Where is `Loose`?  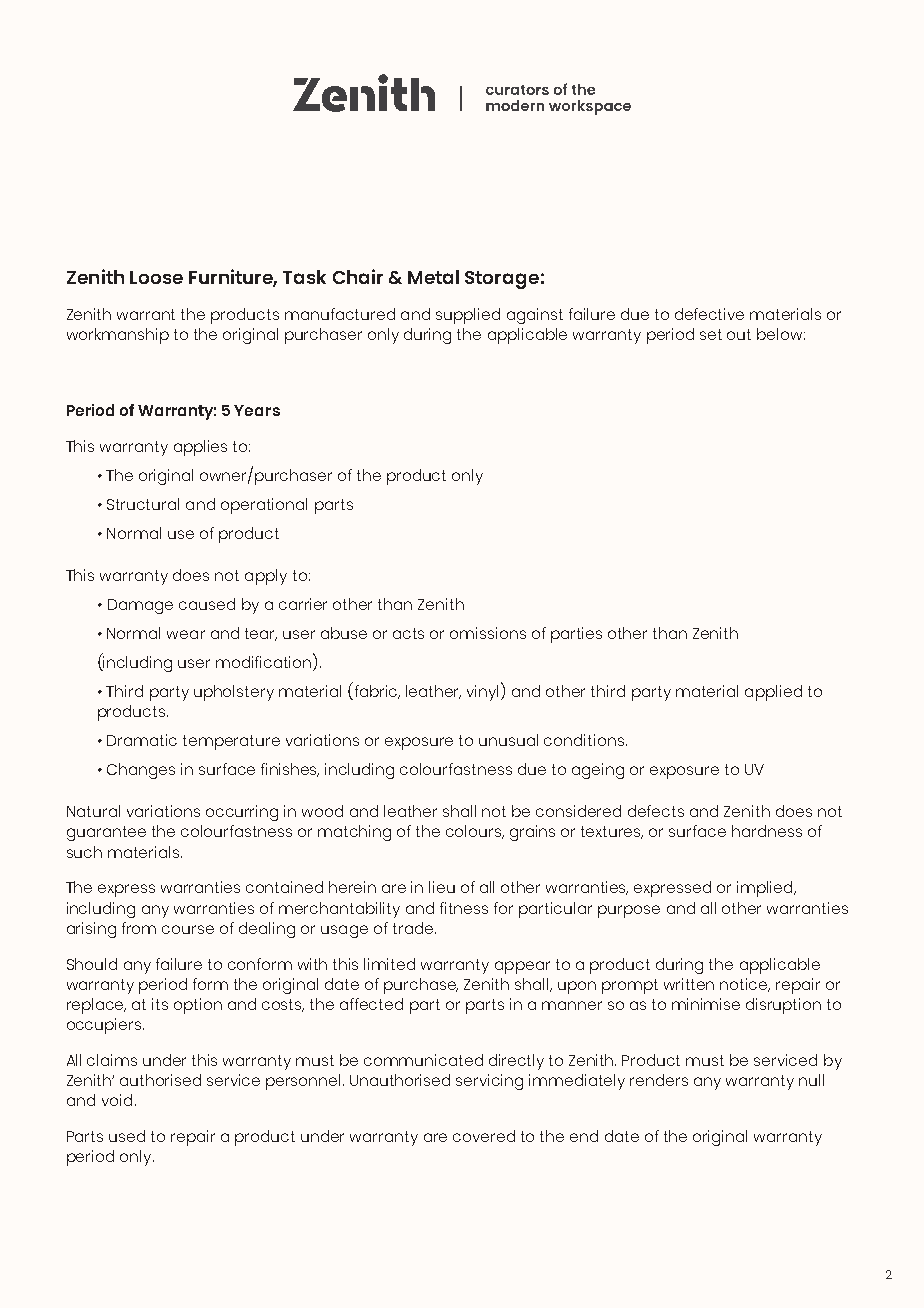 Loose is located at coordinates (156, 277).
